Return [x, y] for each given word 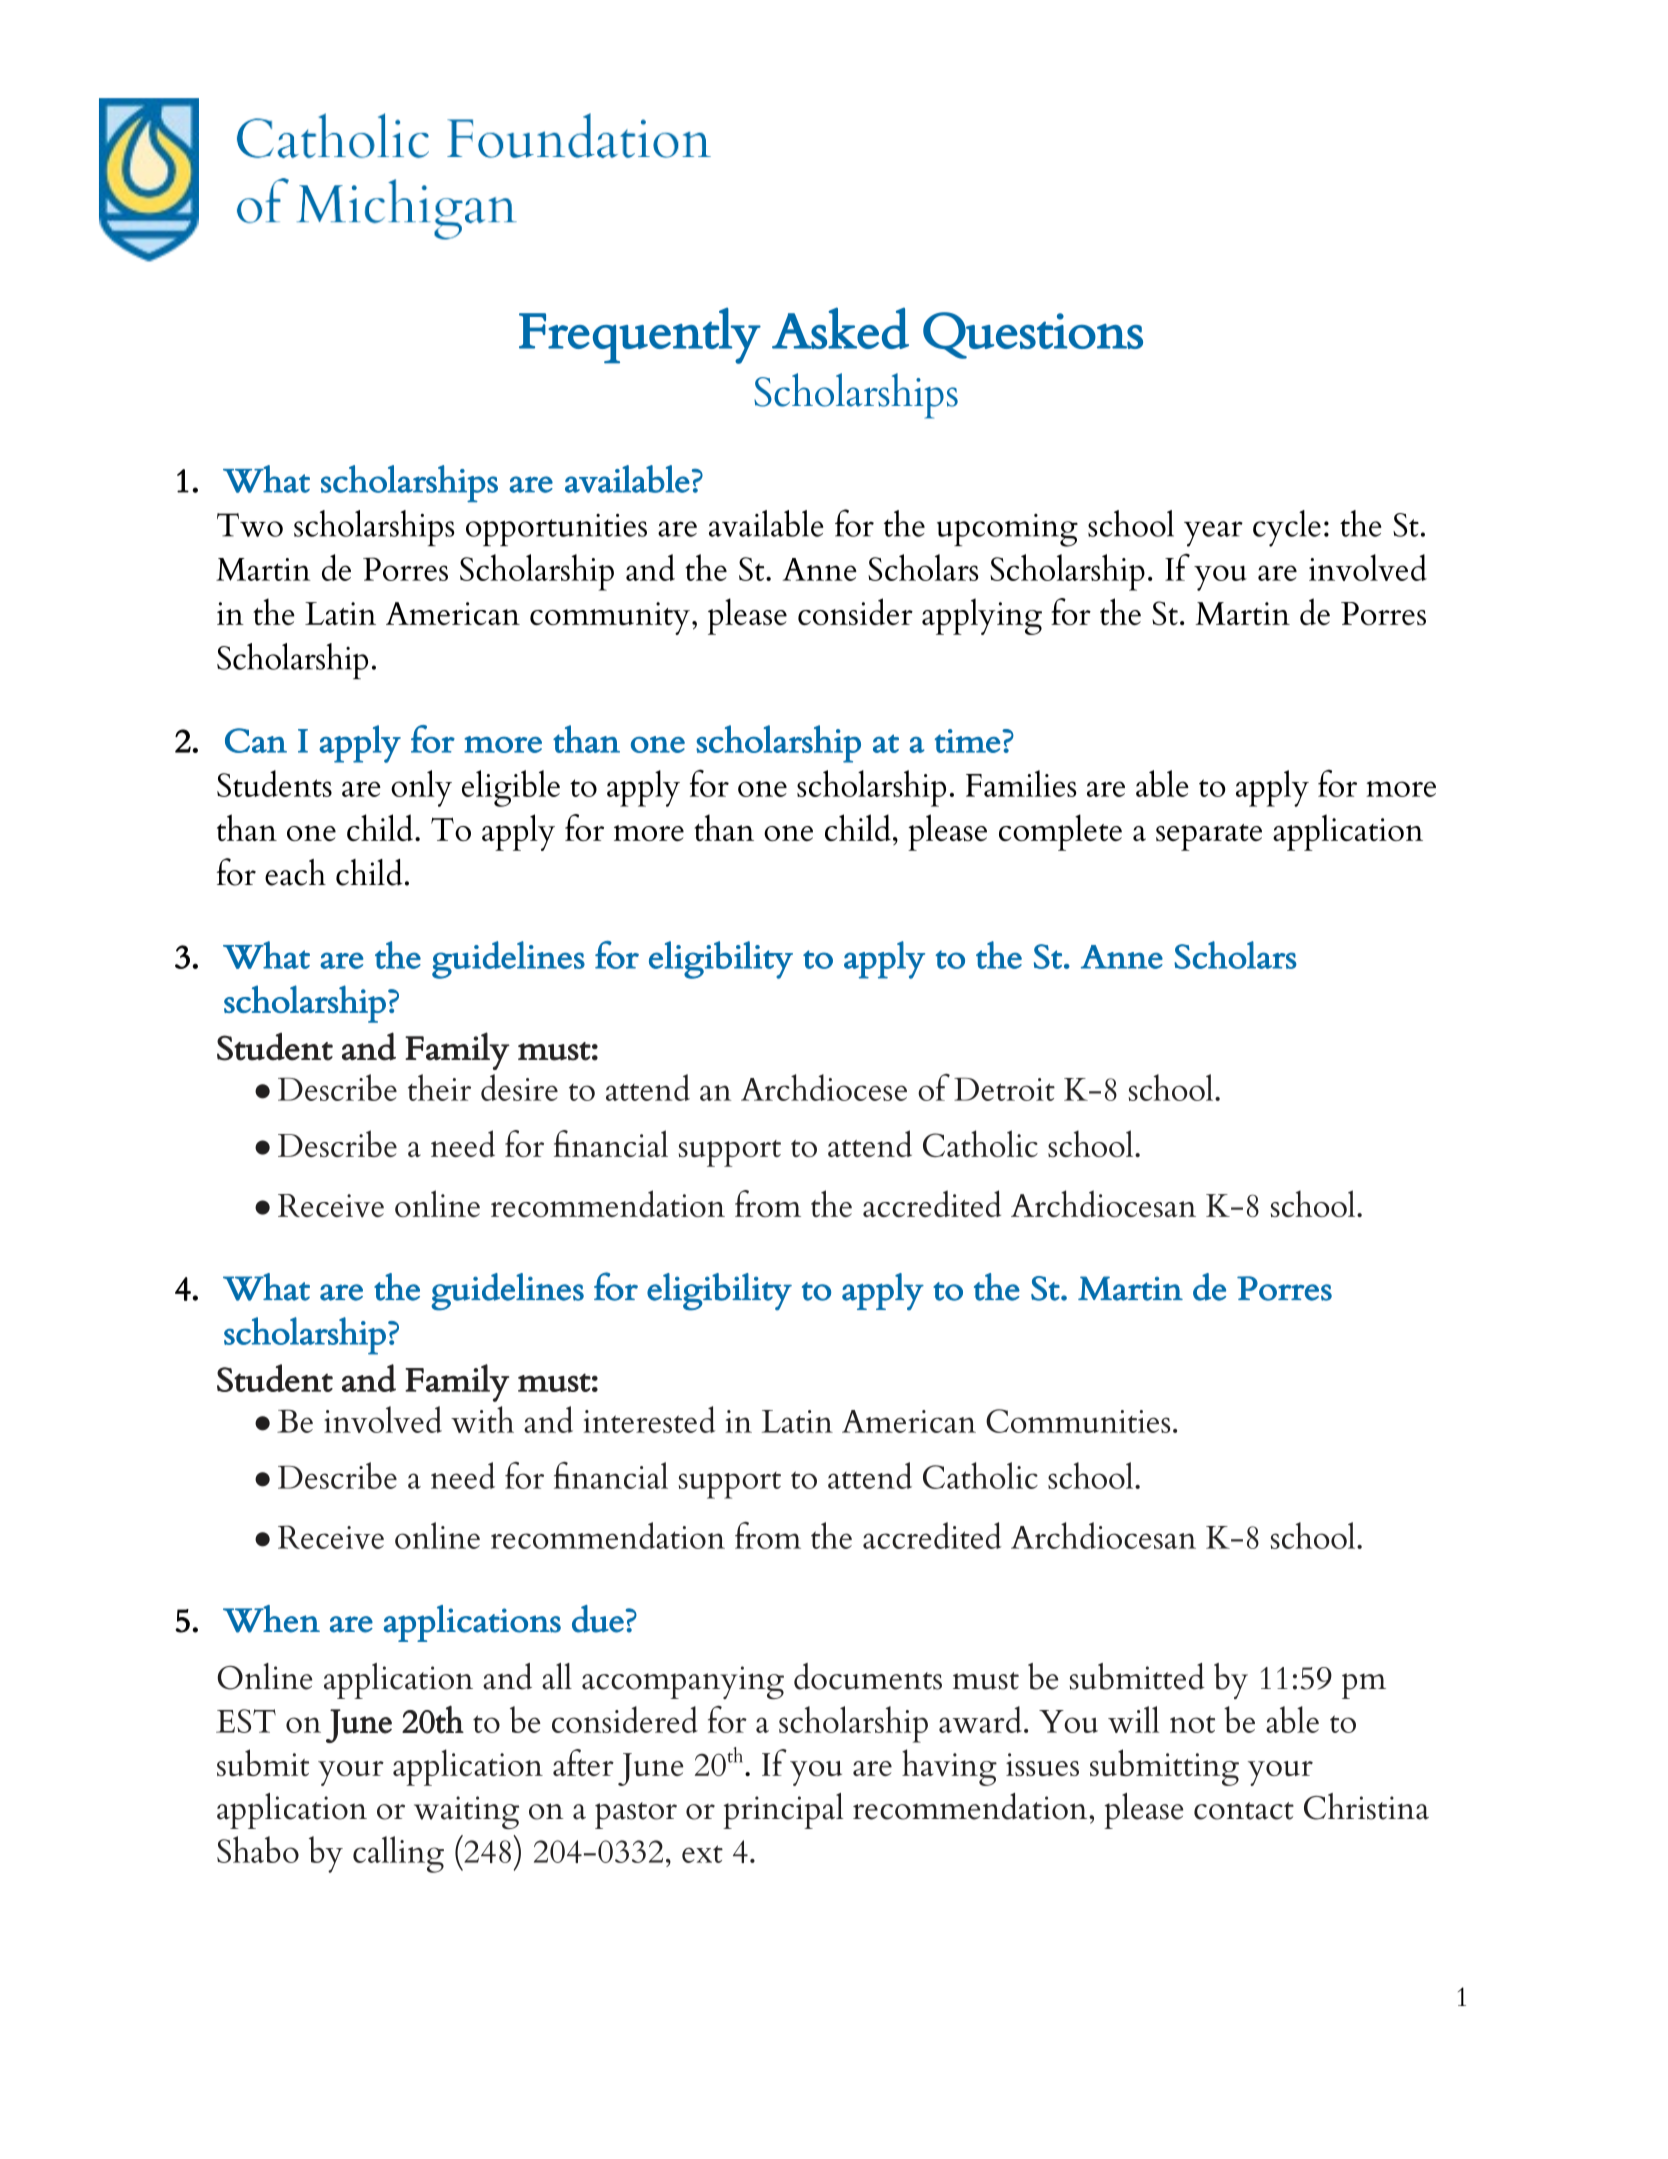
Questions [1033, 335]
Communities [1078, 1421]
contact [1244, 1811]
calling [398, 1854]
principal [783, 1811]
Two [250, 525]
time [967, 741]
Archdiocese [824, 1087]
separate [1209, 837]
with [482, 1419]
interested [649, 1419]
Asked [840, 328]
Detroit [1004, 1089]
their [439, 1087]
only [421, 788]
